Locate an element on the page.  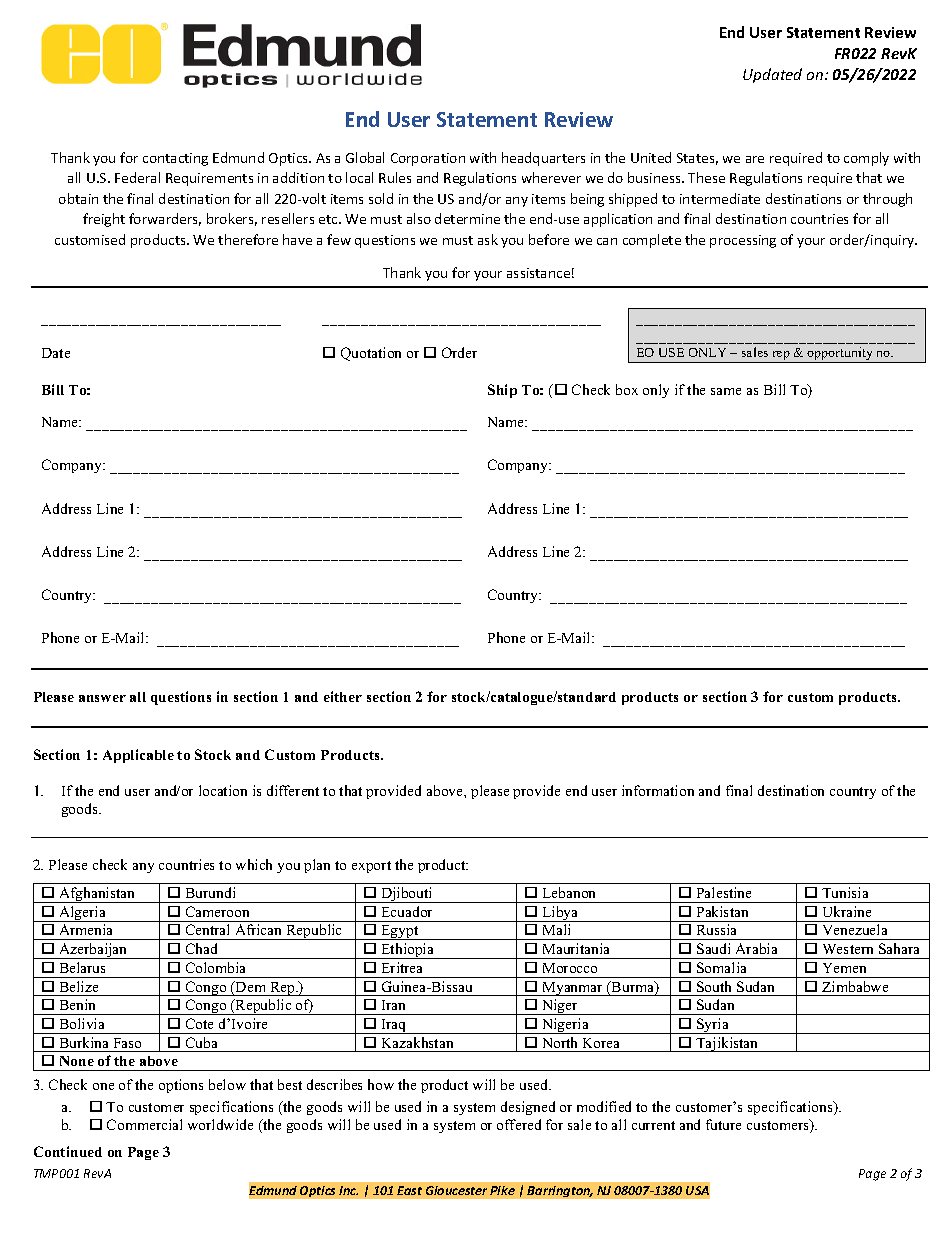
future is located at coordinates (723, 1124).
